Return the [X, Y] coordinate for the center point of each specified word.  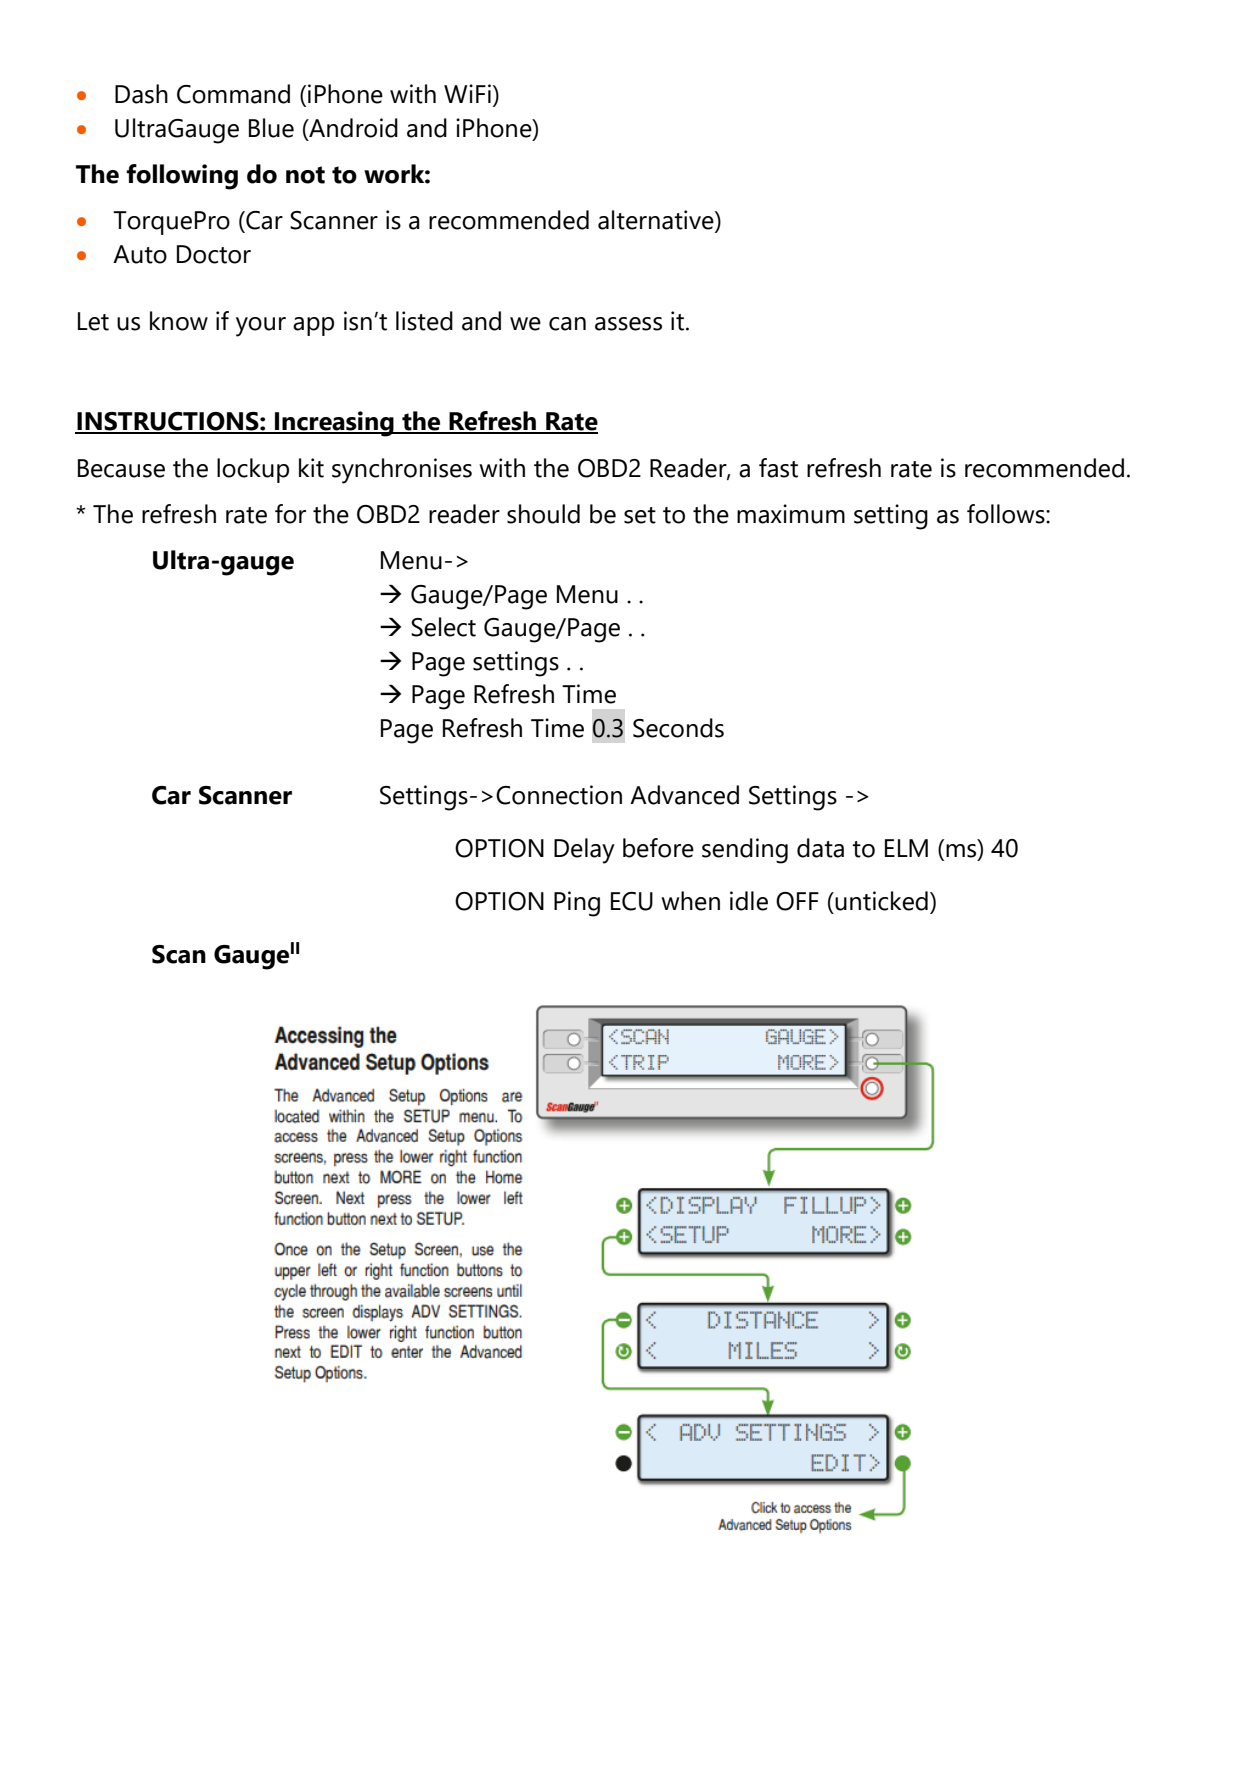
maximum [791, 514]
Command [233, 94]
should [543, 514]
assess [628, 324]
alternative [657, 221]
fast [778, 468]
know [179, 321]
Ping [577, 904]
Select [443, 627]
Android [352, 128]
